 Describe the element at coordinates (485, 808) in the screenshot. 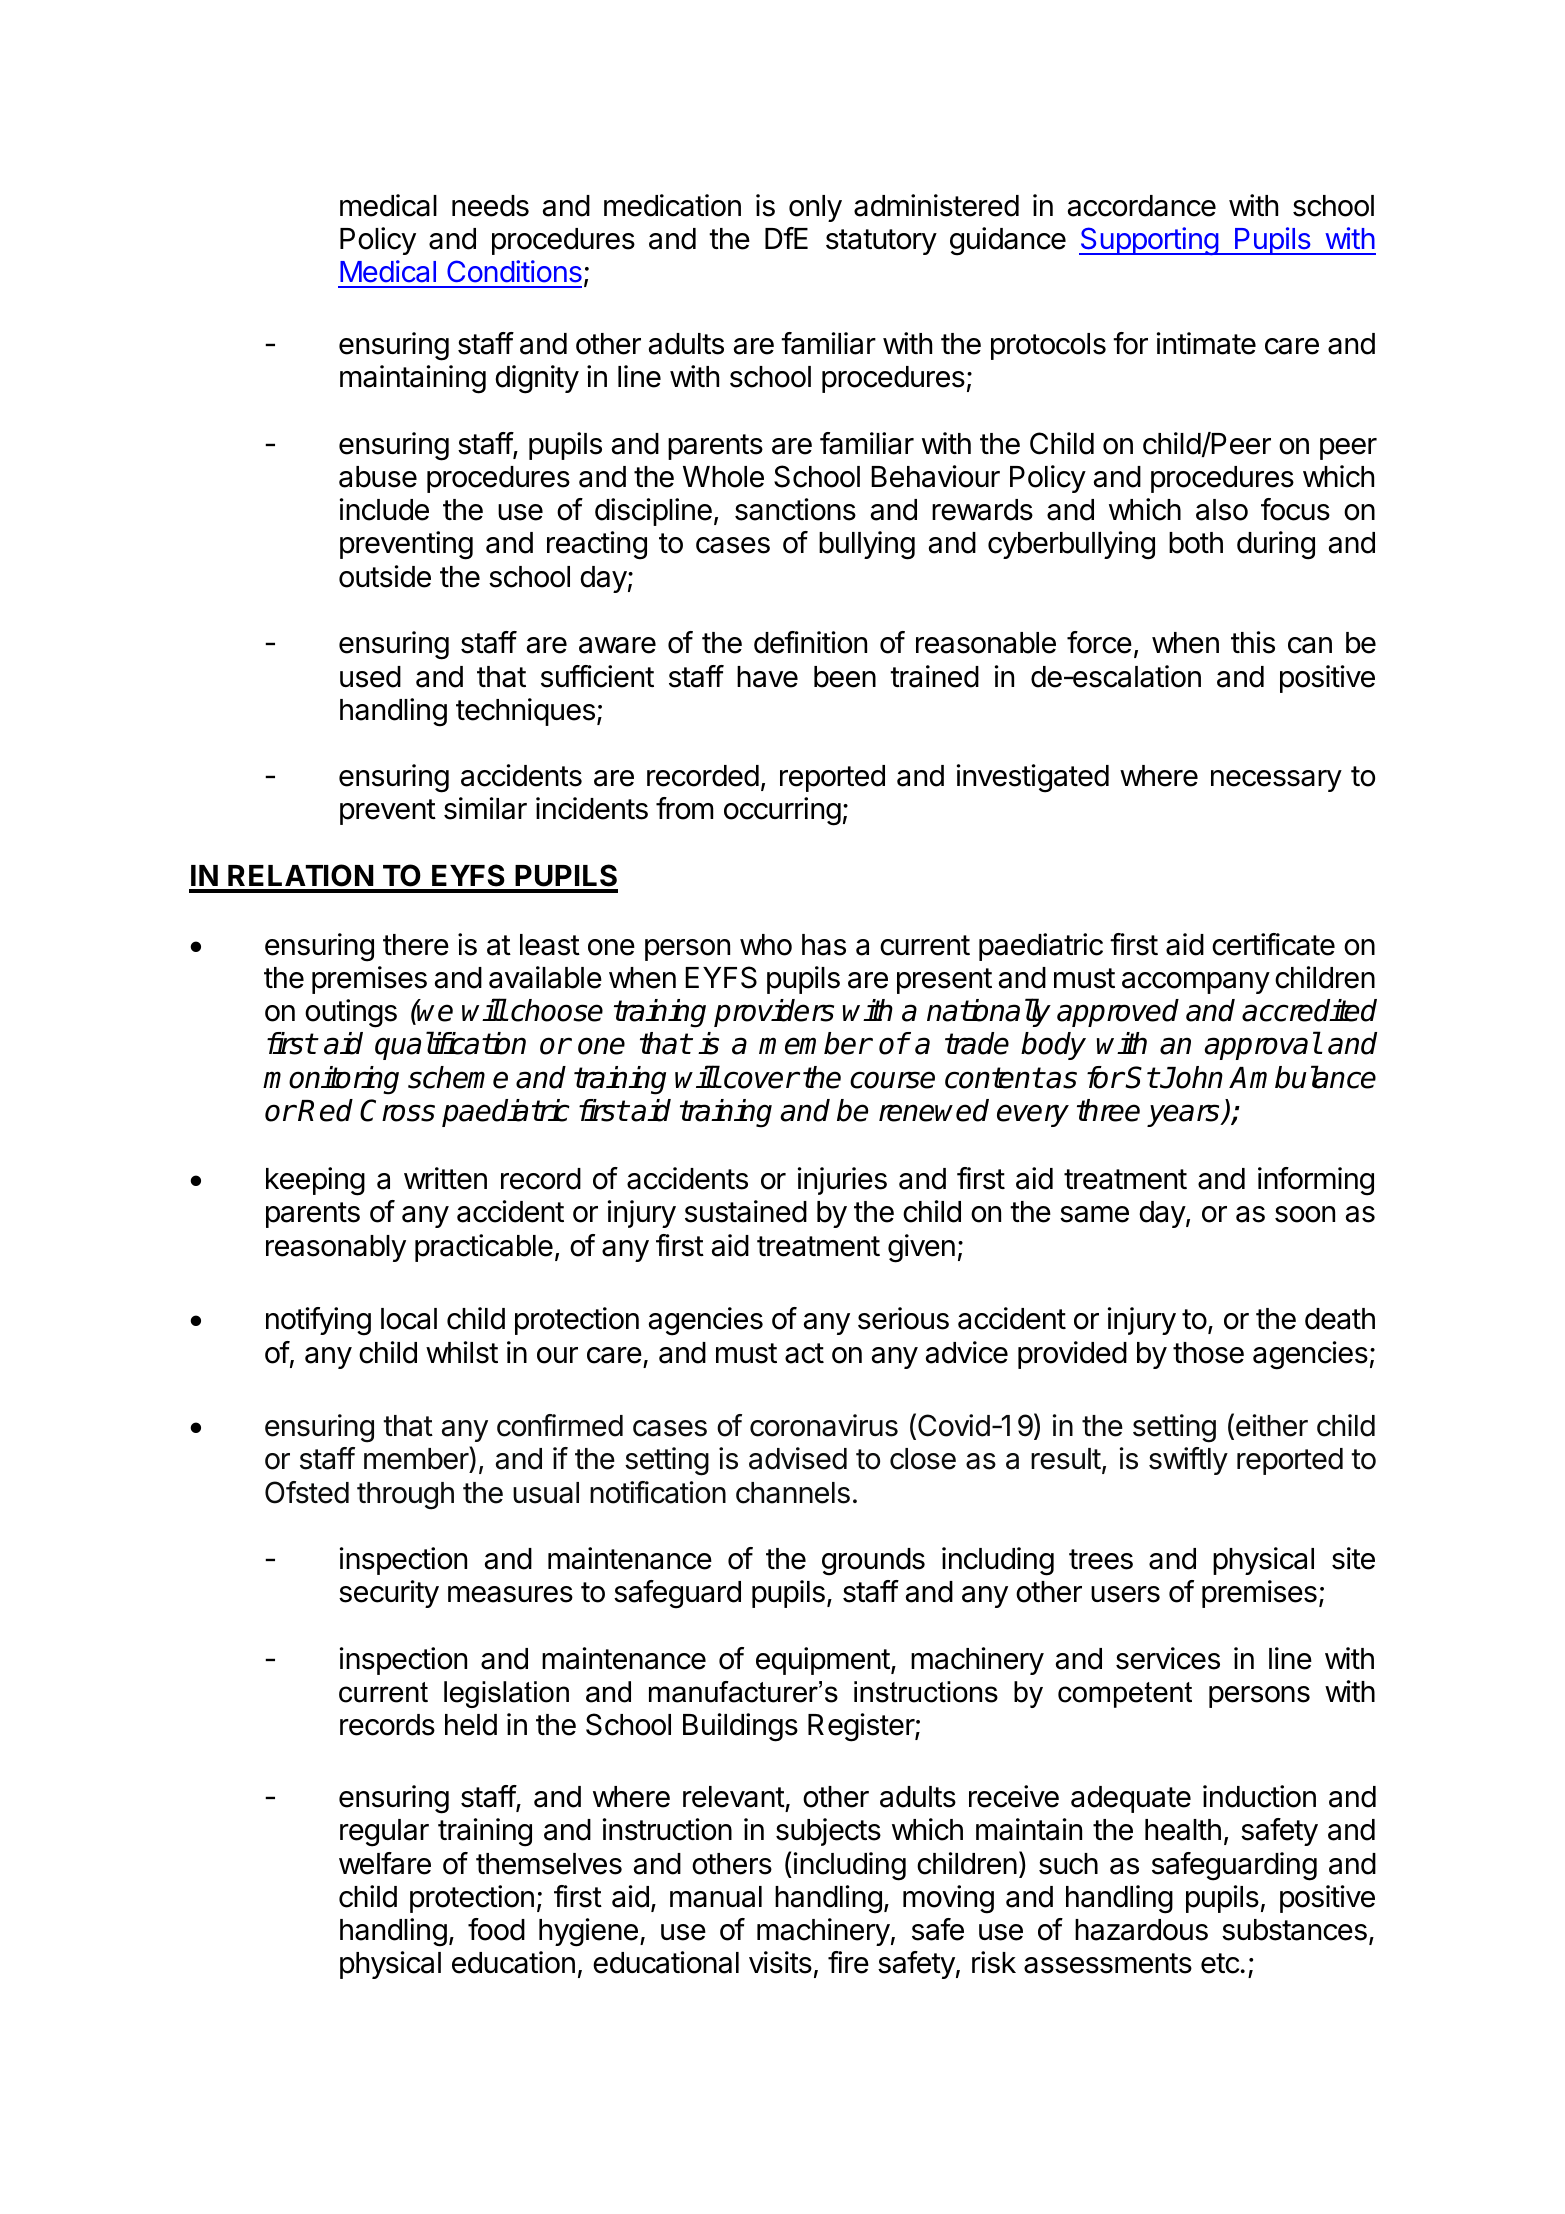

I see `similar` at that location.
